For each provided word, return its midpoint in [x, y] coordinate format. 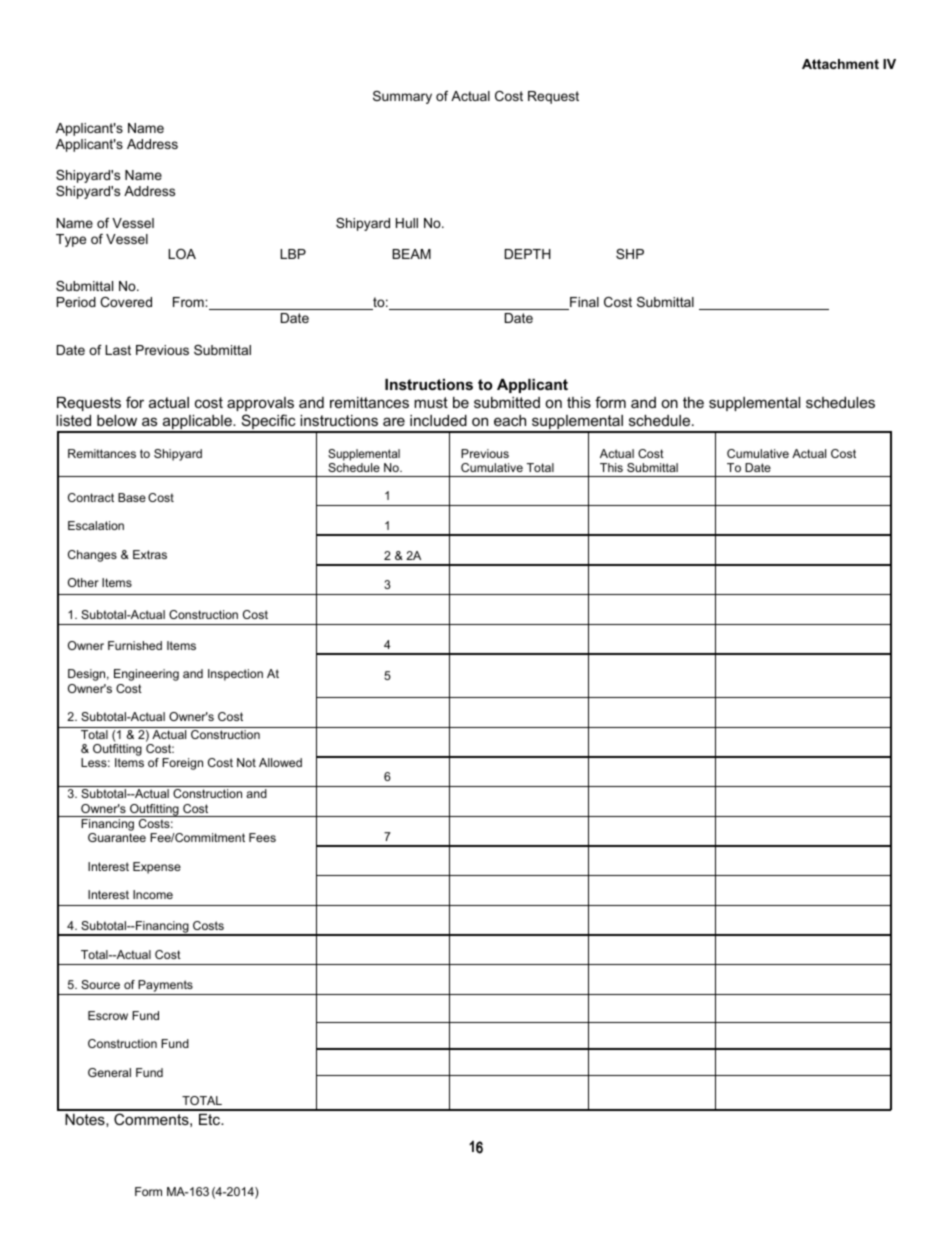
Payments [165, 987]
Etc [211, 1119]
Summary [402, 97]
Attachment [840, 64]
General [109, 1072]
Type [71, 240]
